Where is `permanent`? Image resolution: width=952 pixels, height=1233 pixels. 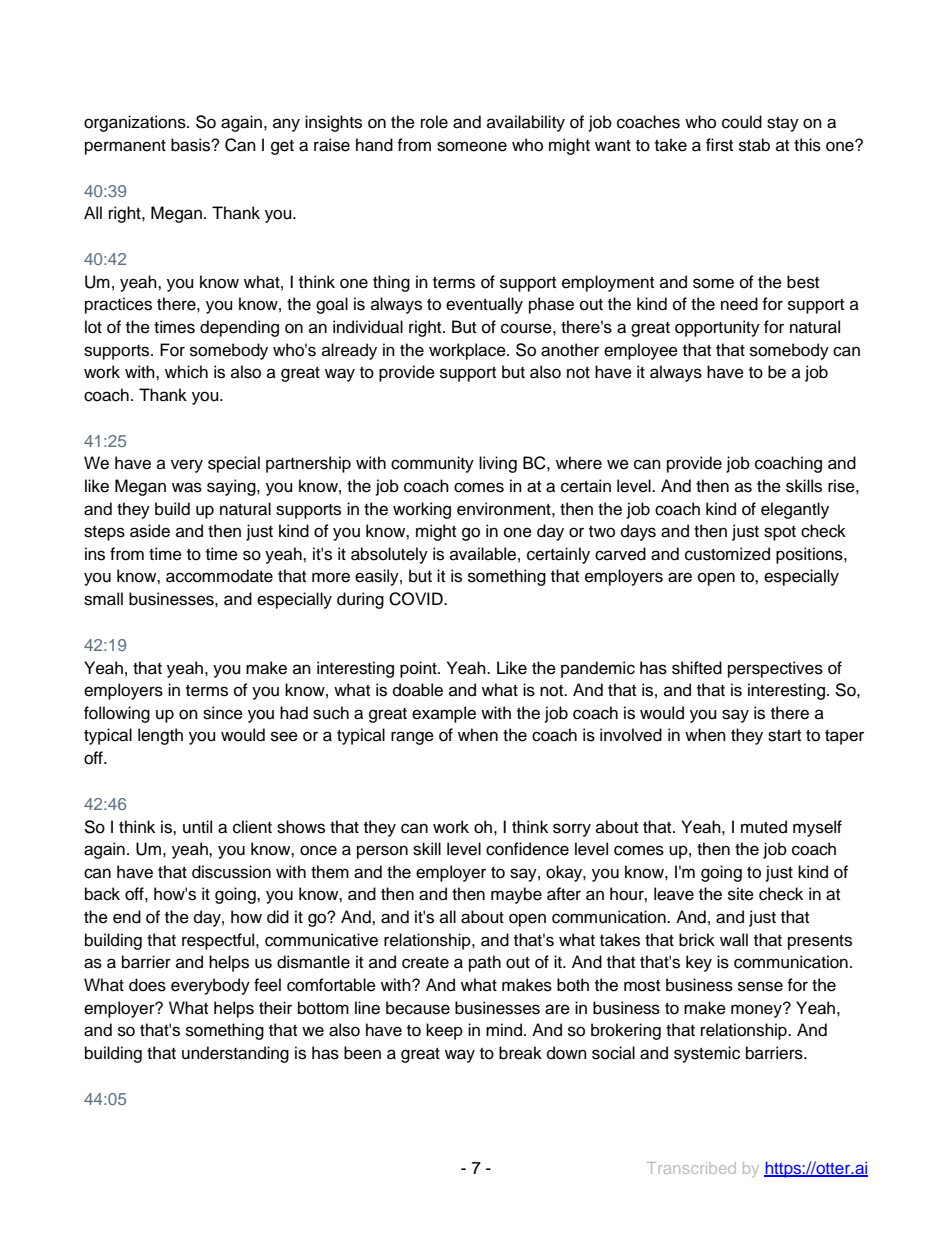 permanent is located at coordinates (125, 147).
